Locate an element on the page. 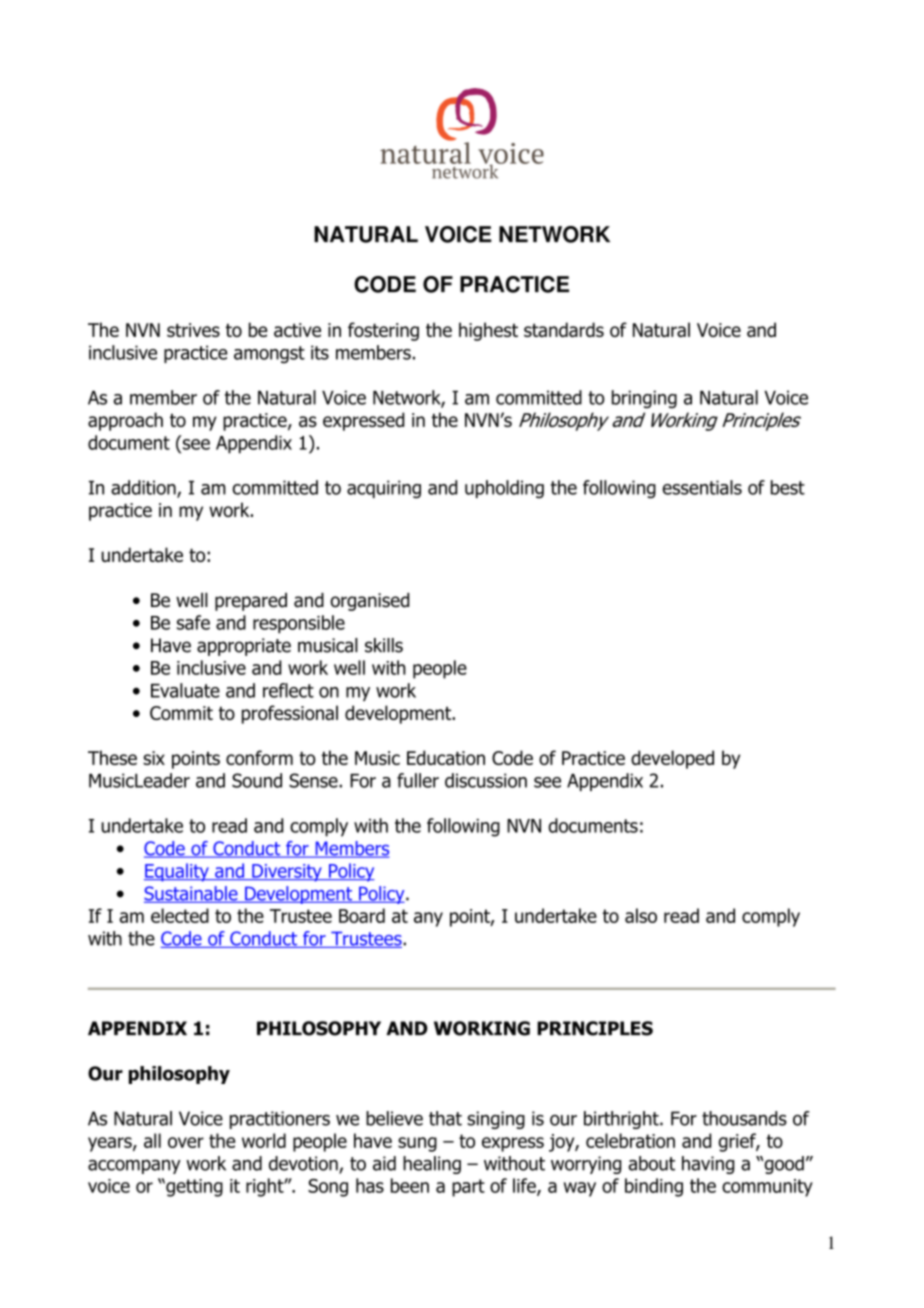  Education is located at coordinates (446, 757).
